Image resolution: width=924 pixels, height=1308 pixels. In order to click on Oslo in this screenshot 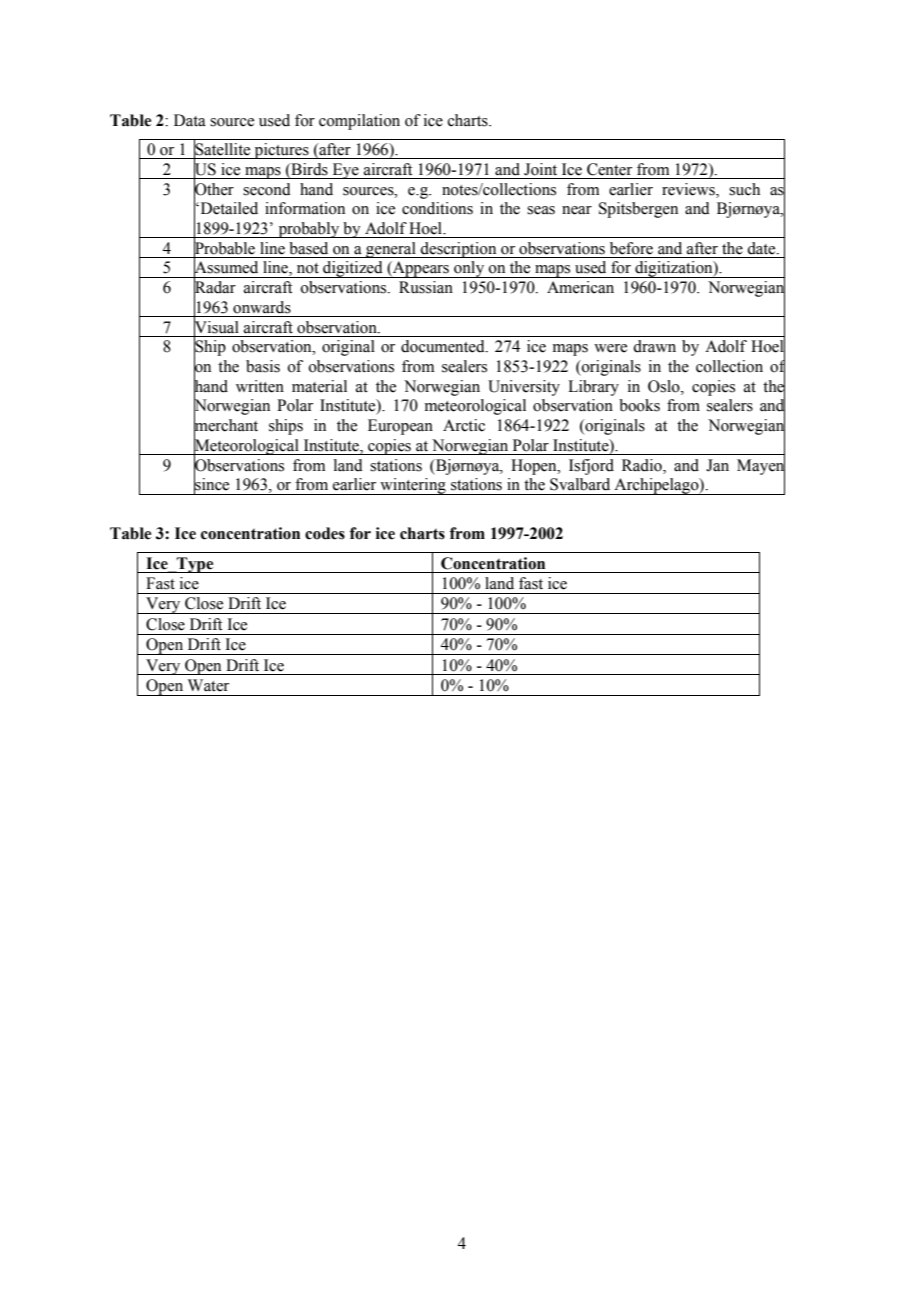, I will do `click(665, 386)`.
